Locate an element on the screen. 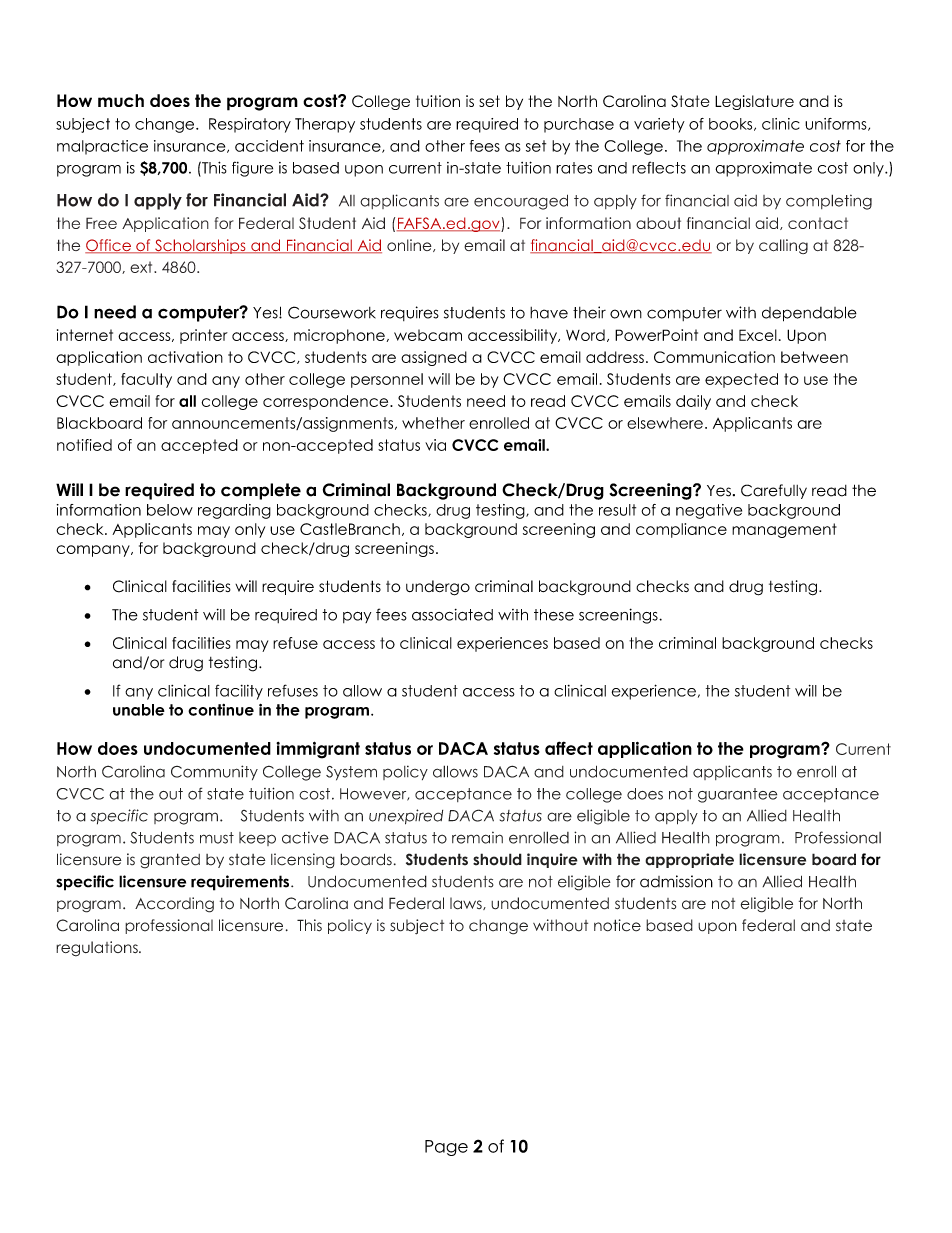  books is located at coordinates (732, 124).
